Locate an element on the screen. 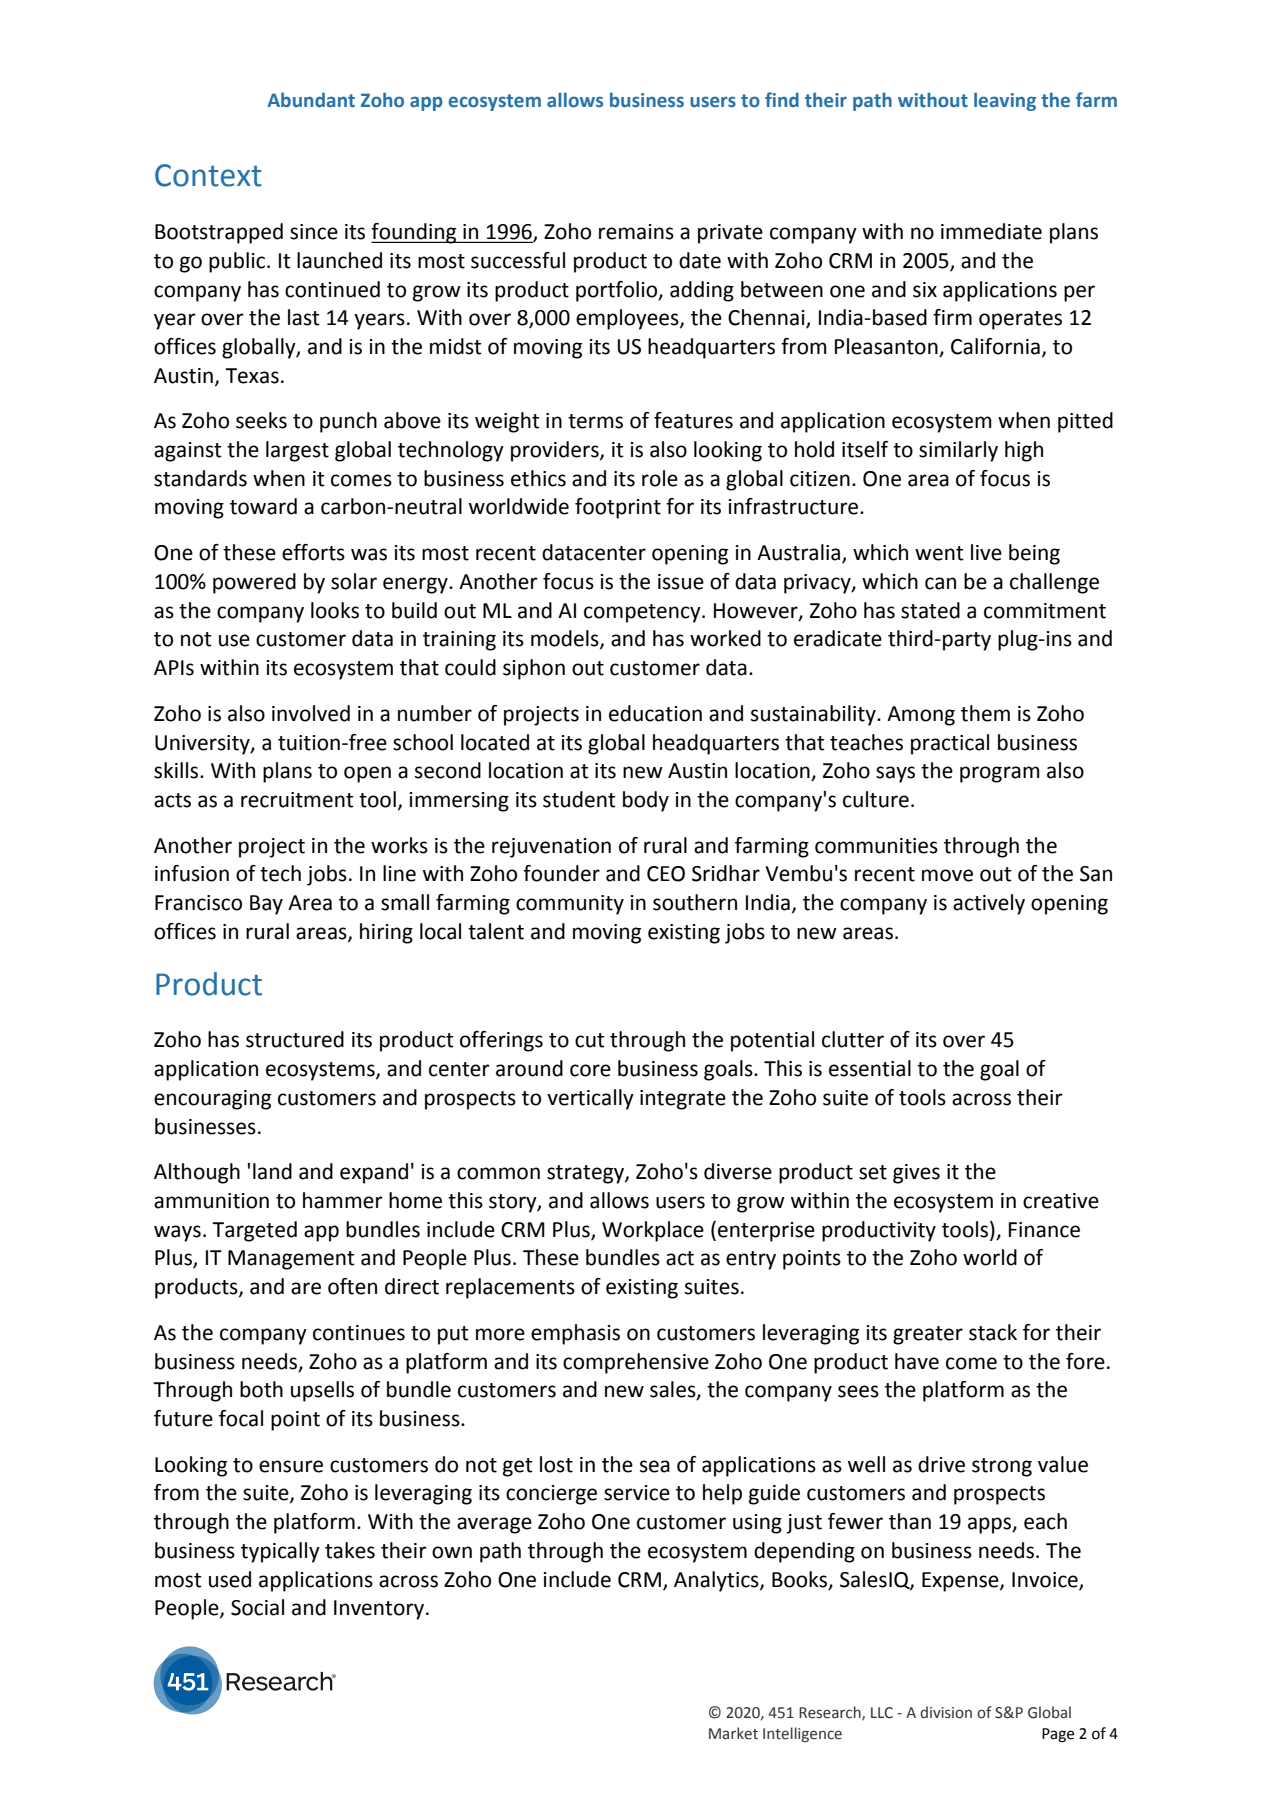  remains is located at coordinates (636, 232).
